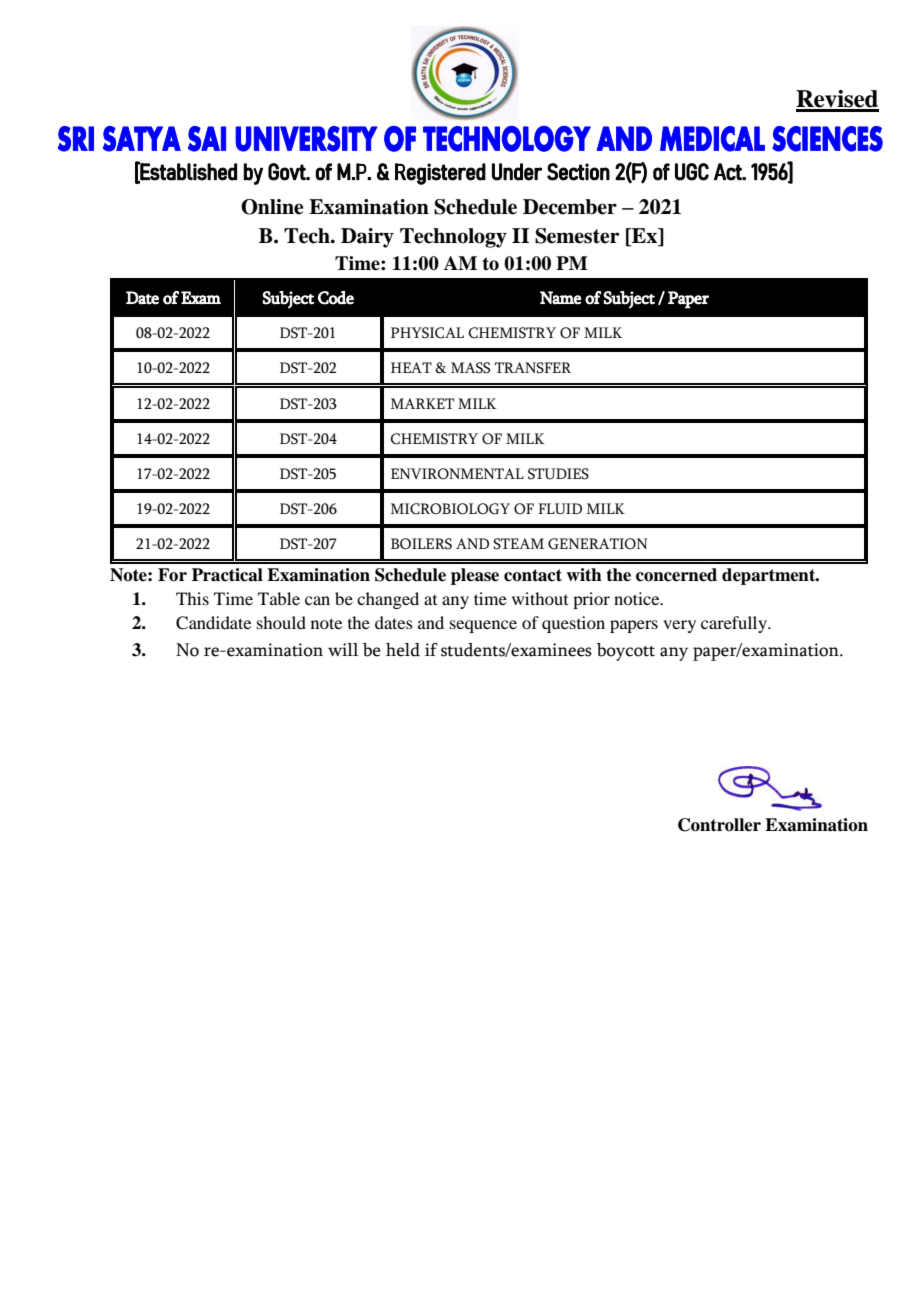 The height and width of the image is (1308, 924). What do you see at coordinates (343, 649) in the image?
I see `will` at bounding box center [343, 649].
